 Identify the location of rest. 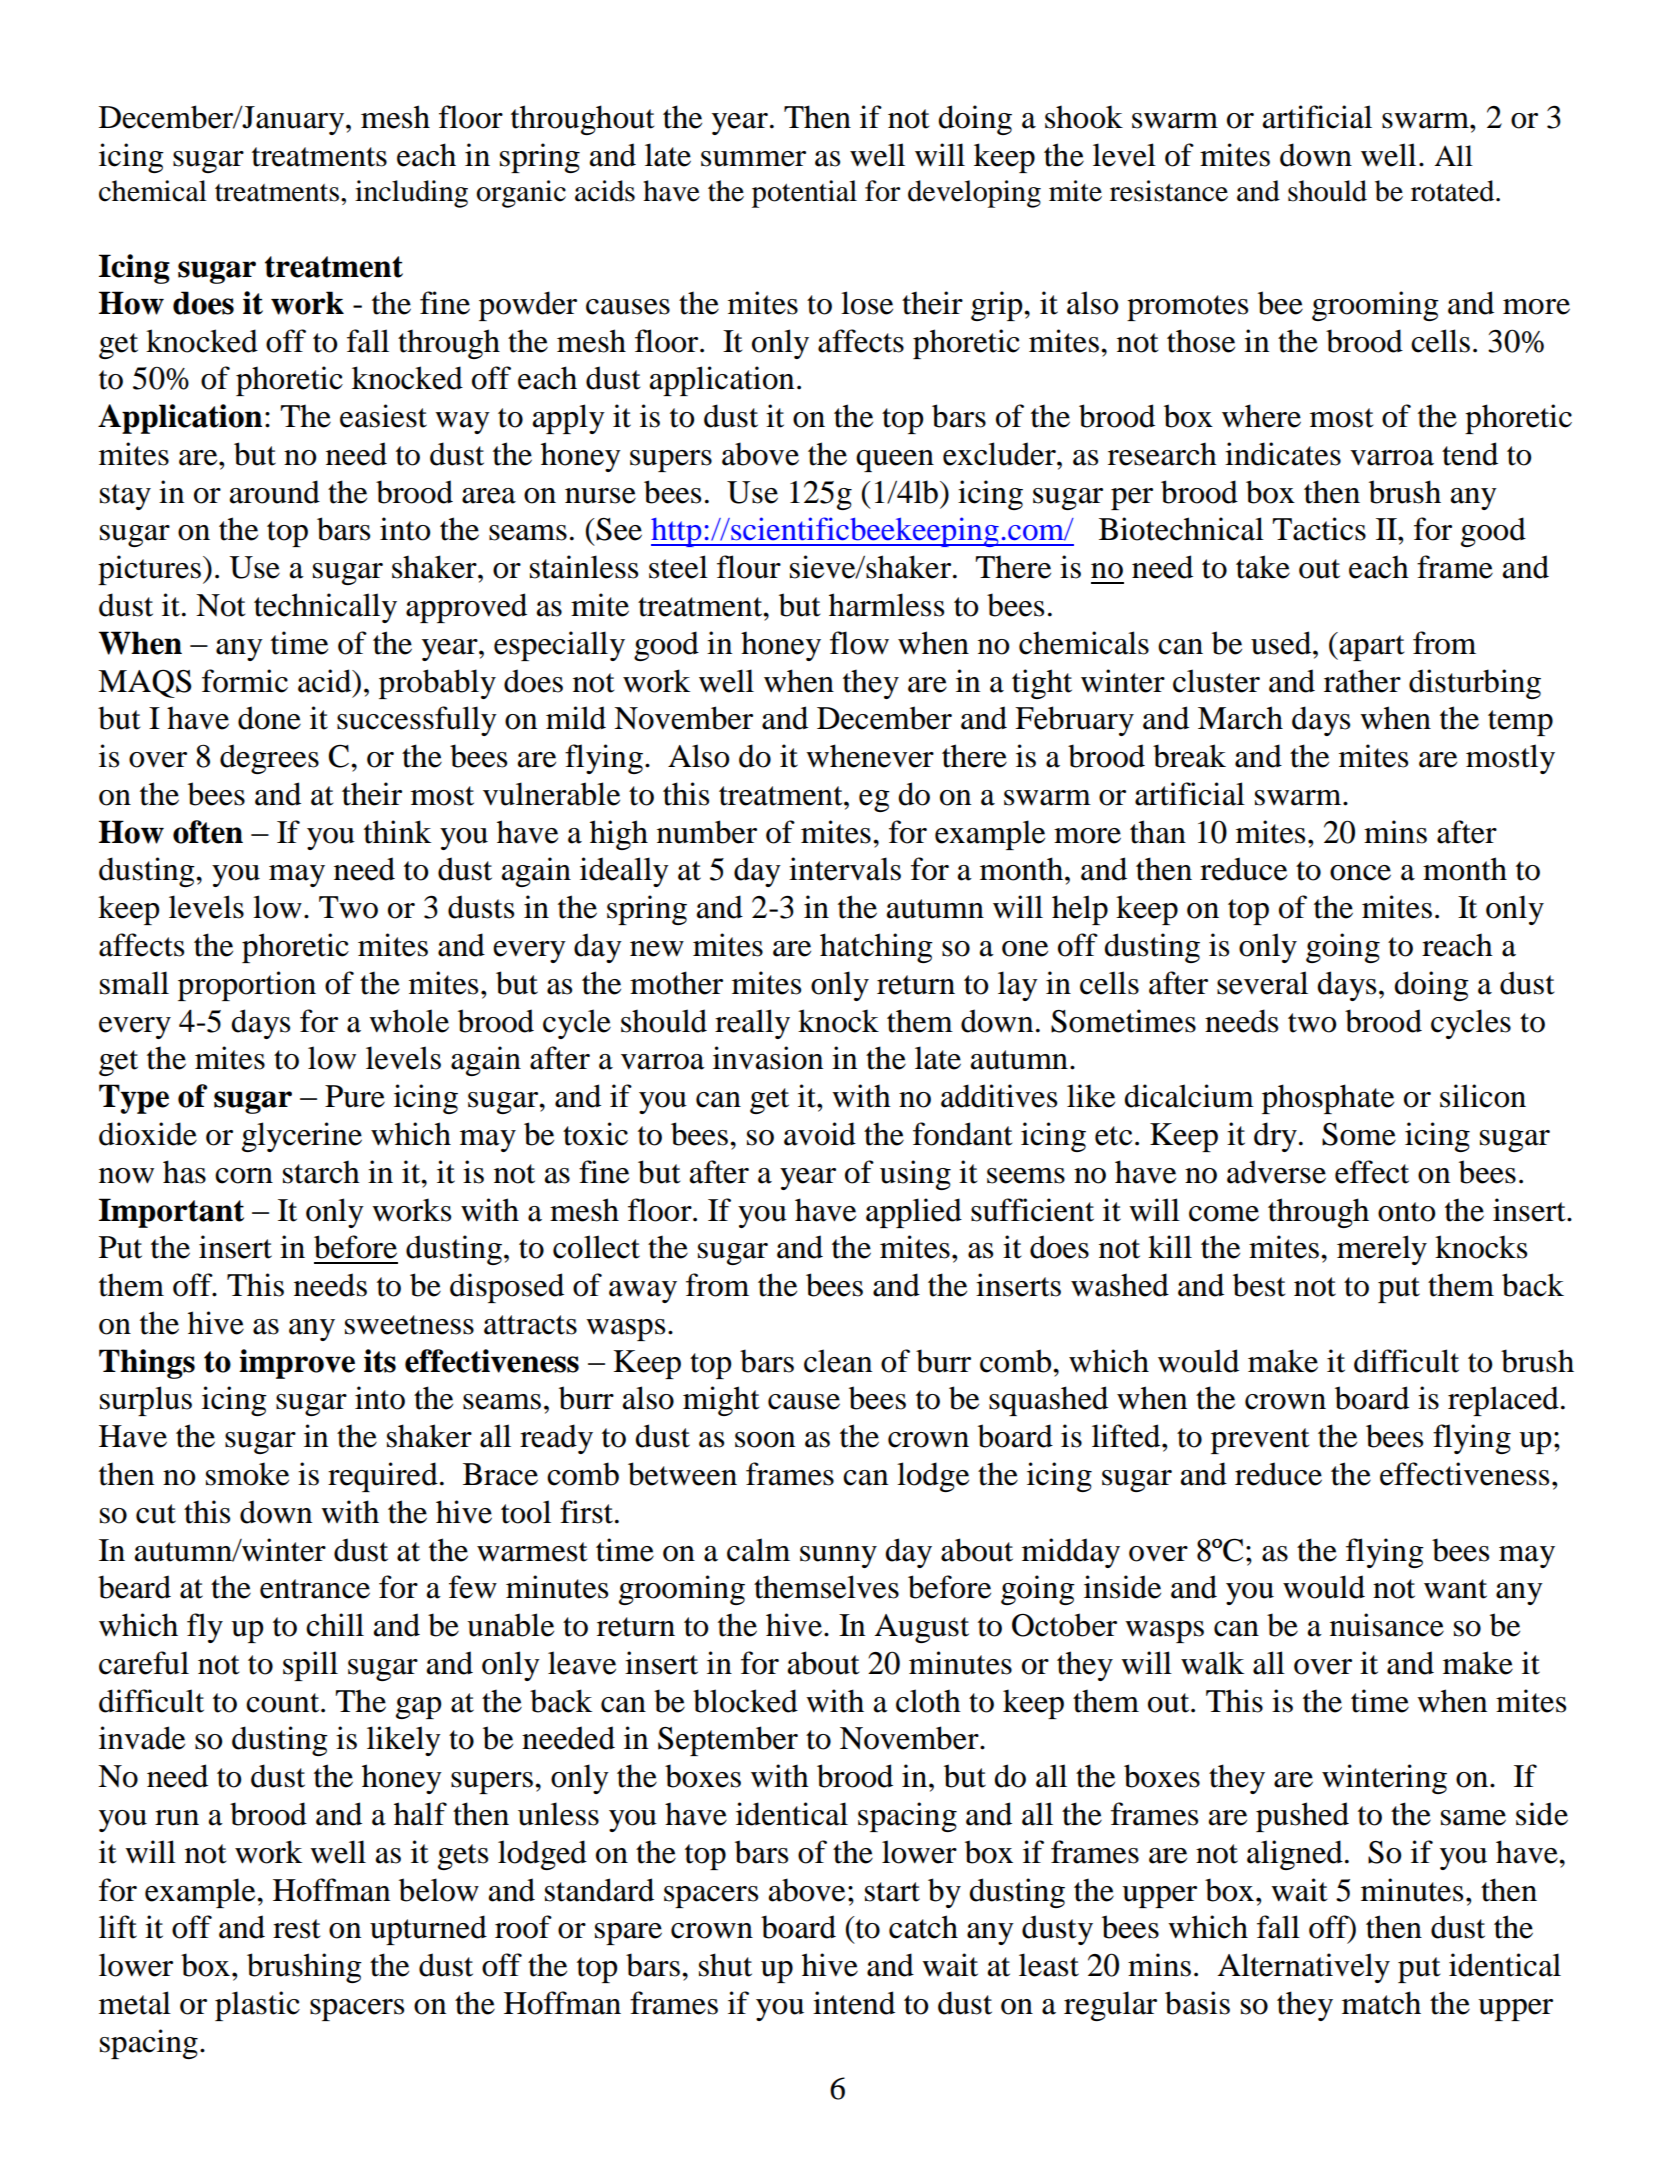
(296, 1929).
